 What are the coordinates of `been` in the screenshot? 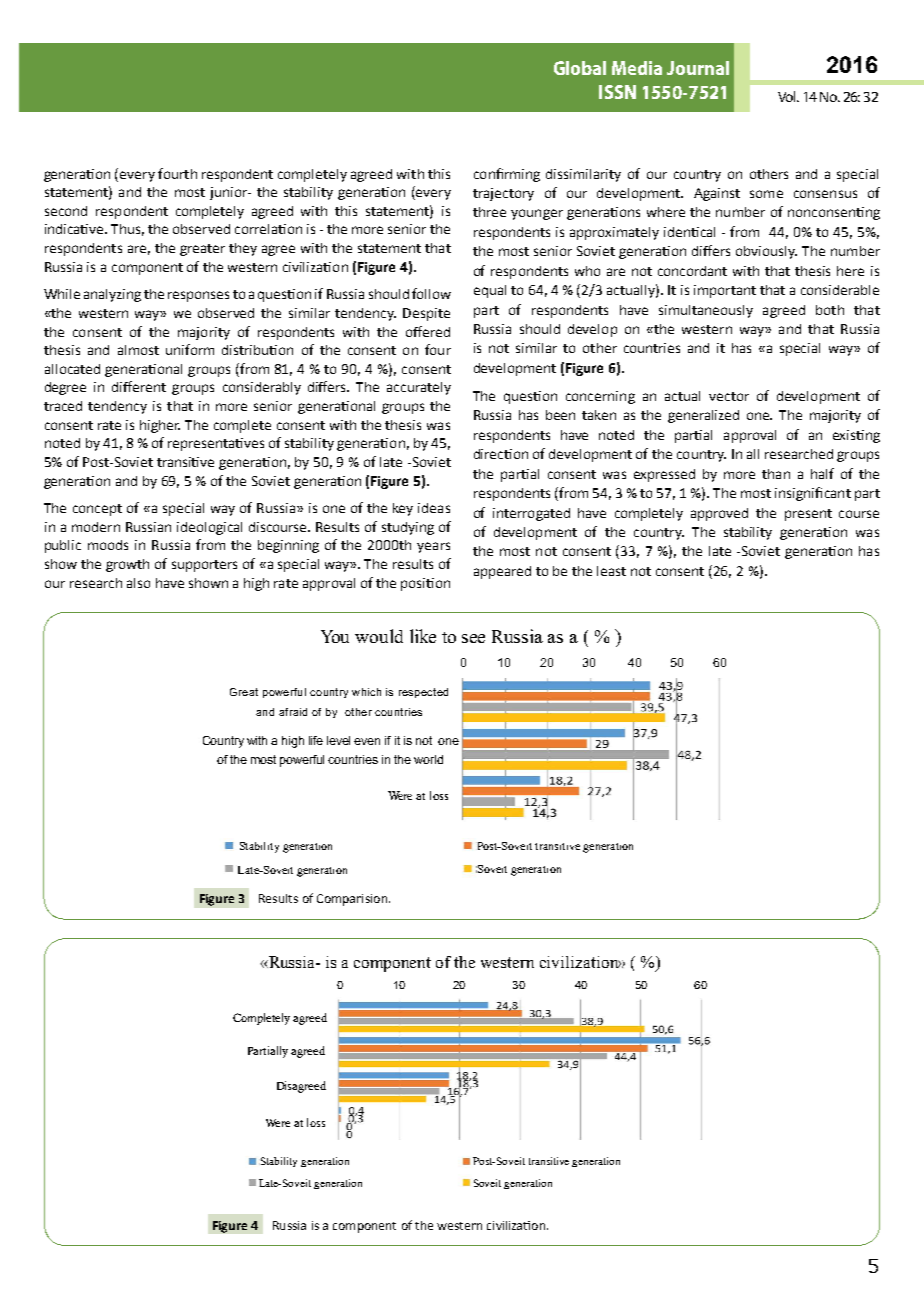 It's located at (560, 415).
